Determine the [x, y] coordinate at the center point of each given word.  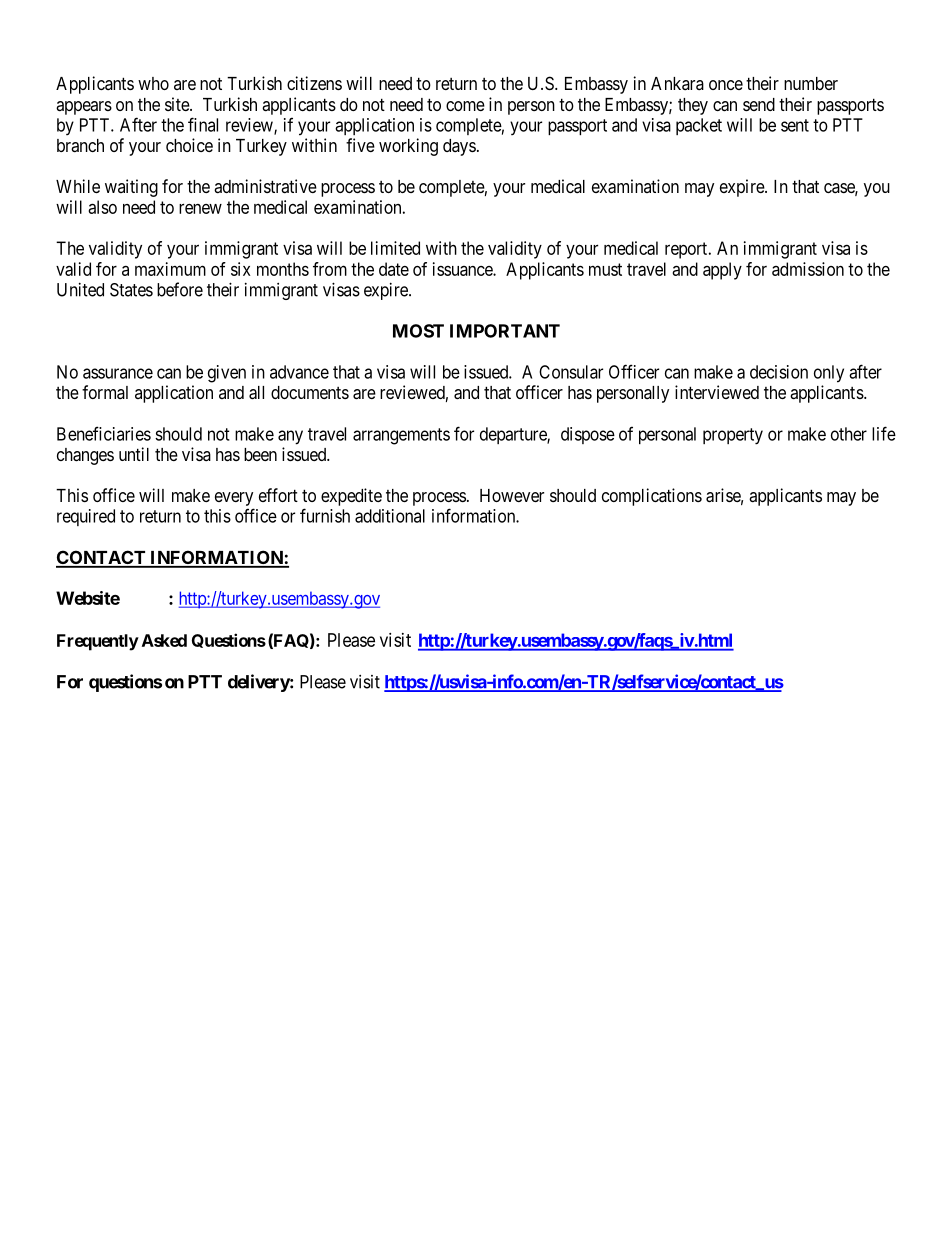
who [153, 83]
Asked [164, 640]
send [759, 104]
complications [652, 497]
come [465, 106]
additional [390, 516]
